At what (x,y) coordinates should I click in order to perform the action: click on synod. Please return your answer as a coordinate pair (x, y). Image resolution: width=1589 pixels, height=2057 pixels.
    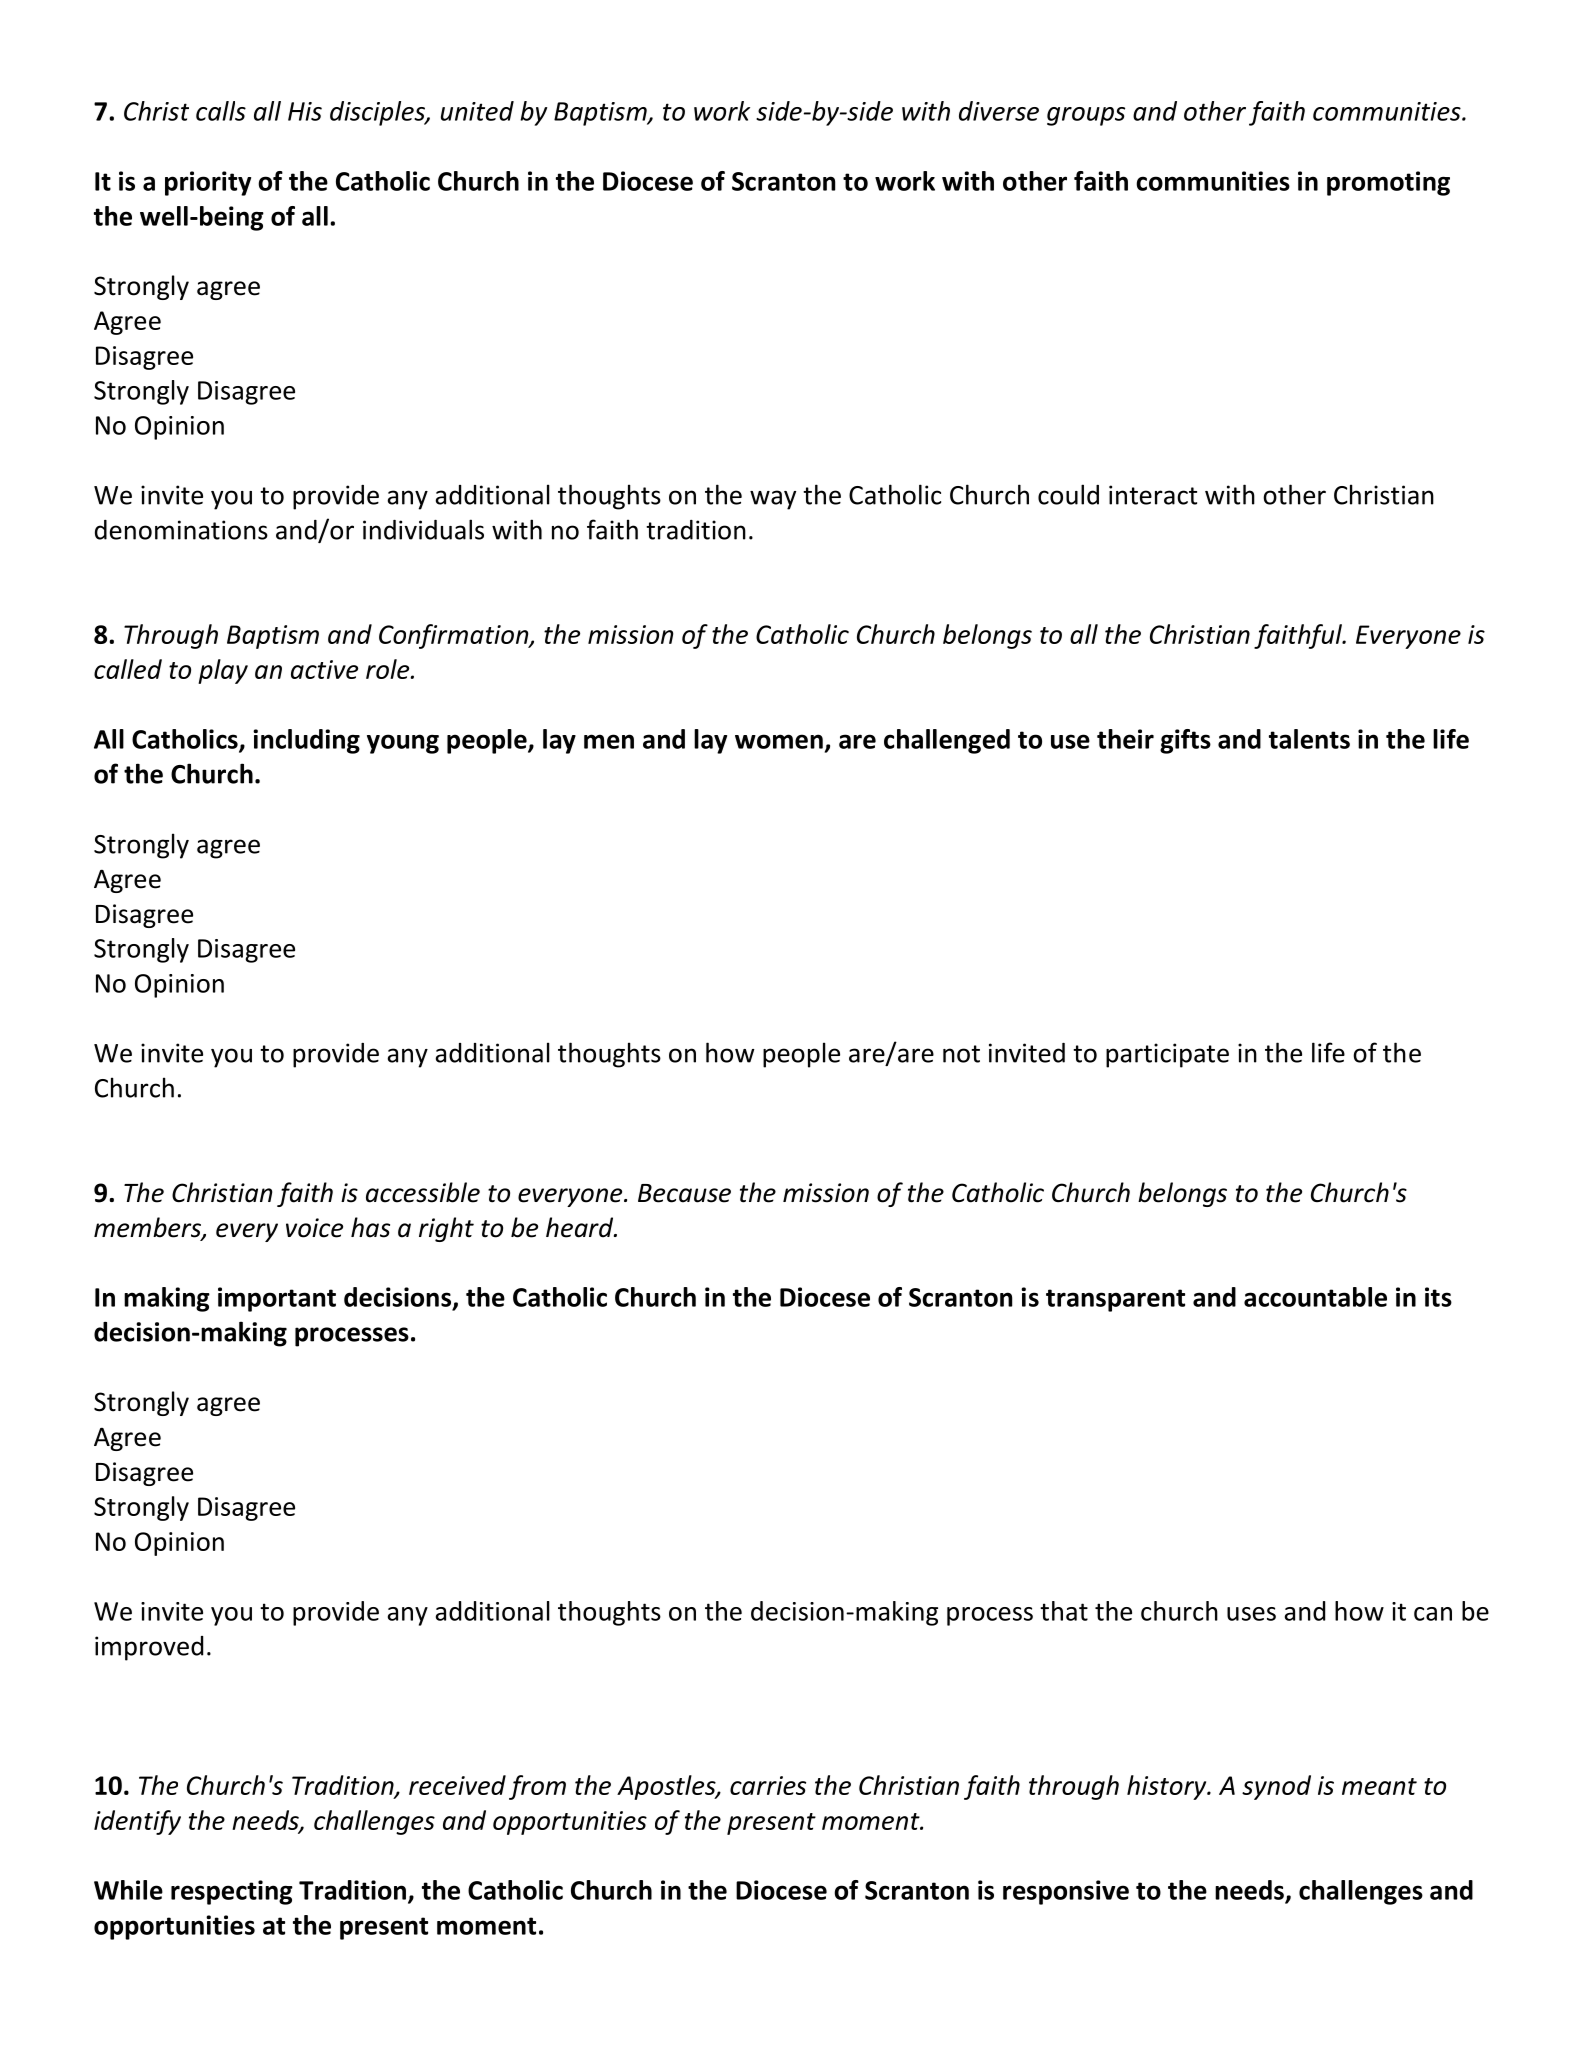
    Looking at the image, I should click on (1276, 1787).
